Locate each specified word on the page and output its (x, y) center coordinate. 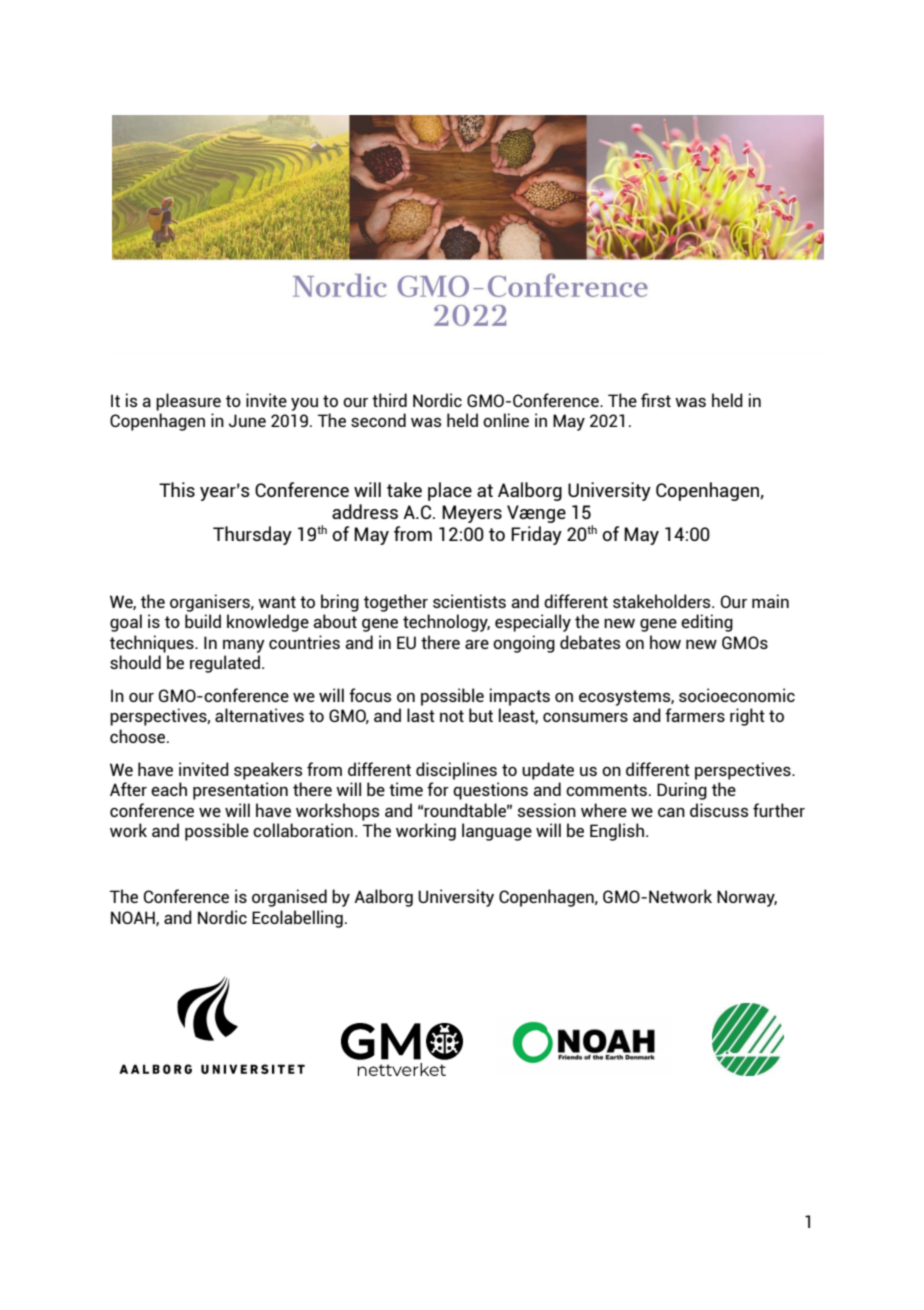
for (438, 789)
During (682, 791)
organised (289, 898)
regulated (225, 664)
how (665, 642)
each (169, 789)
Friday (536, 535)
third (389, 400)
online (506, 420)
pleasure (188, 402)
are (477, 644)
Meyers (472, 514)
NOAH (134, 918)
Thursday (252, 535)
